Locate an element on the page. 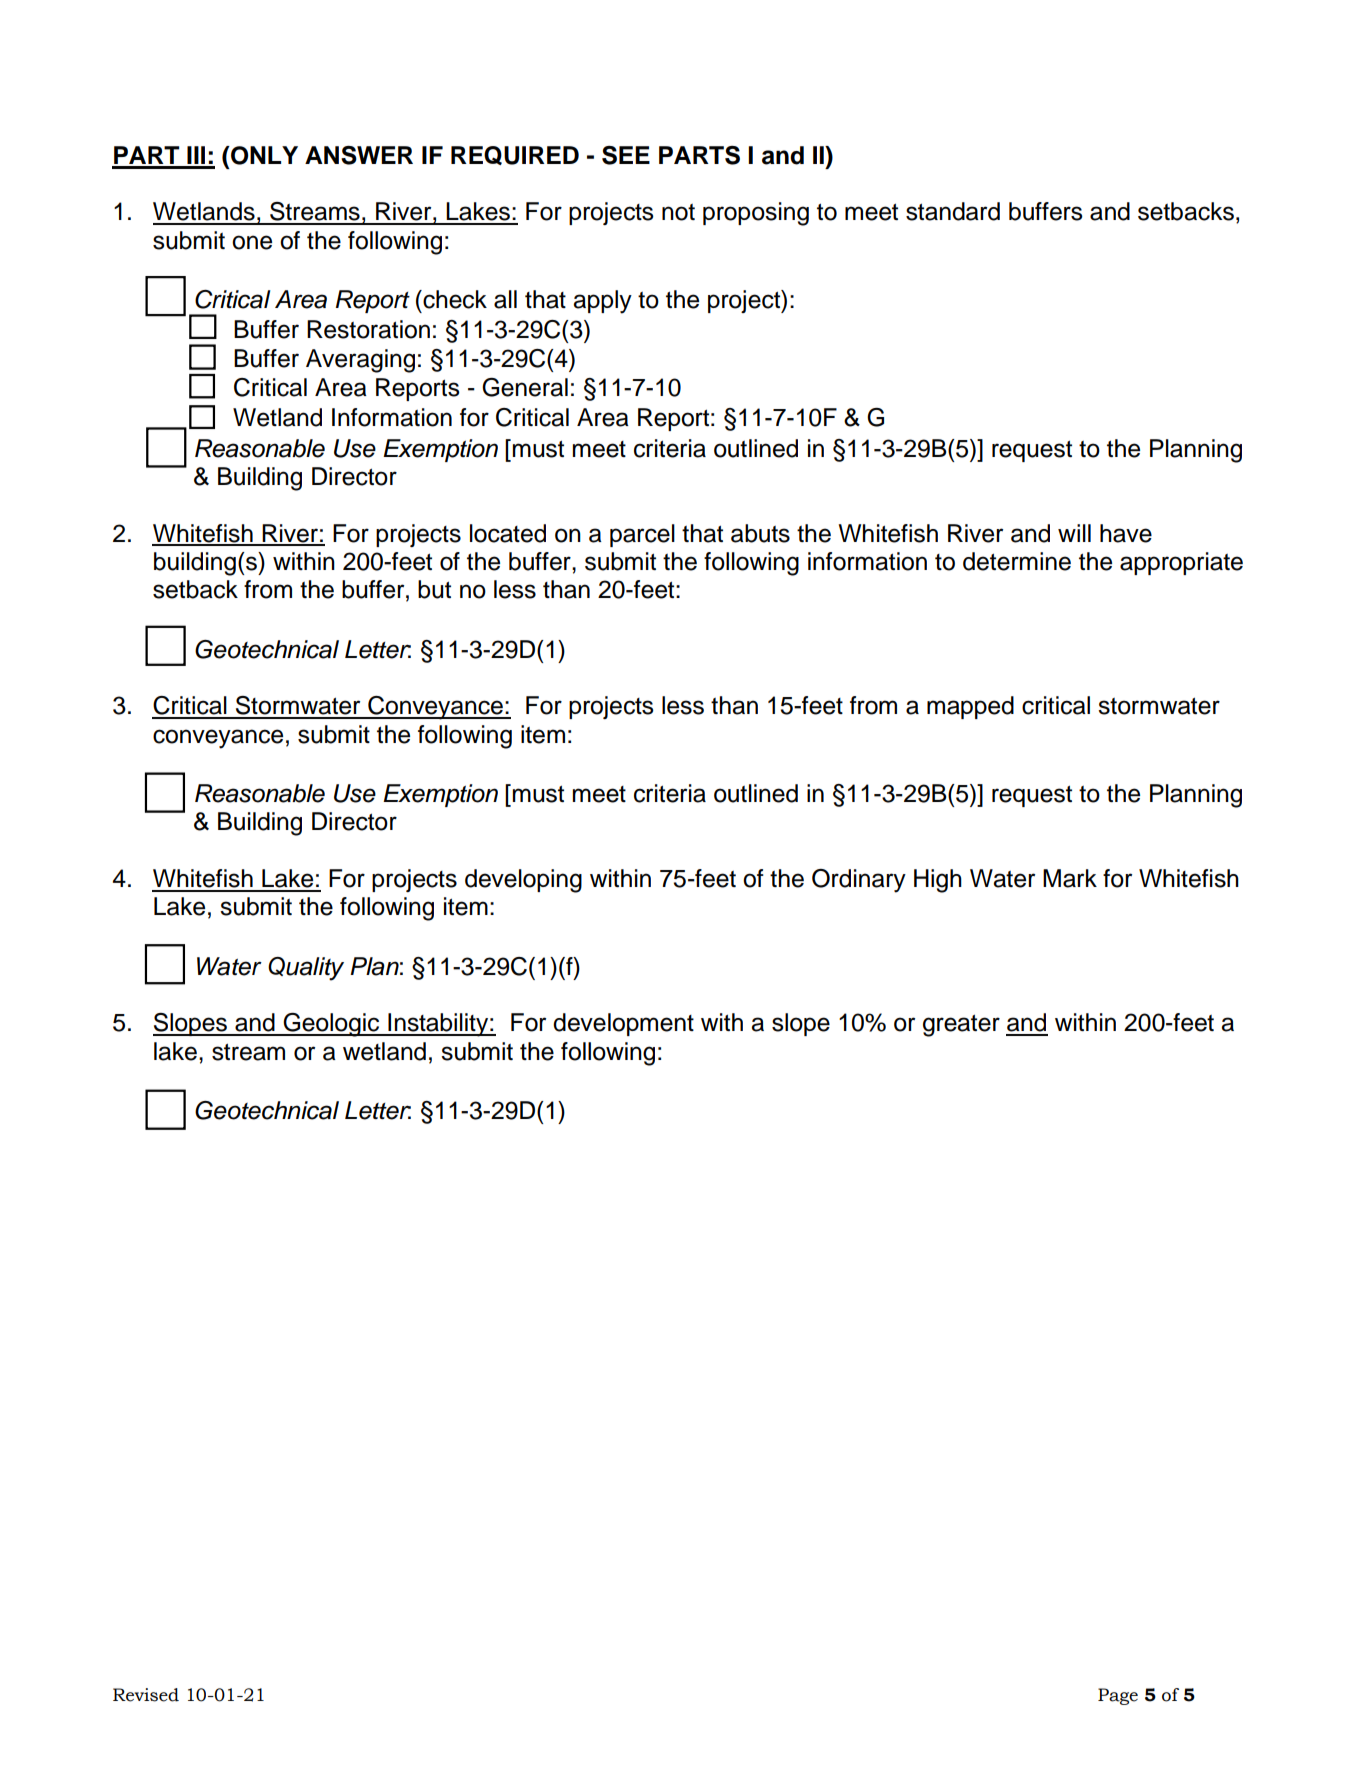 The height and width of the page is (1769, 1367). greater is located at coordinates (961, 1026).
